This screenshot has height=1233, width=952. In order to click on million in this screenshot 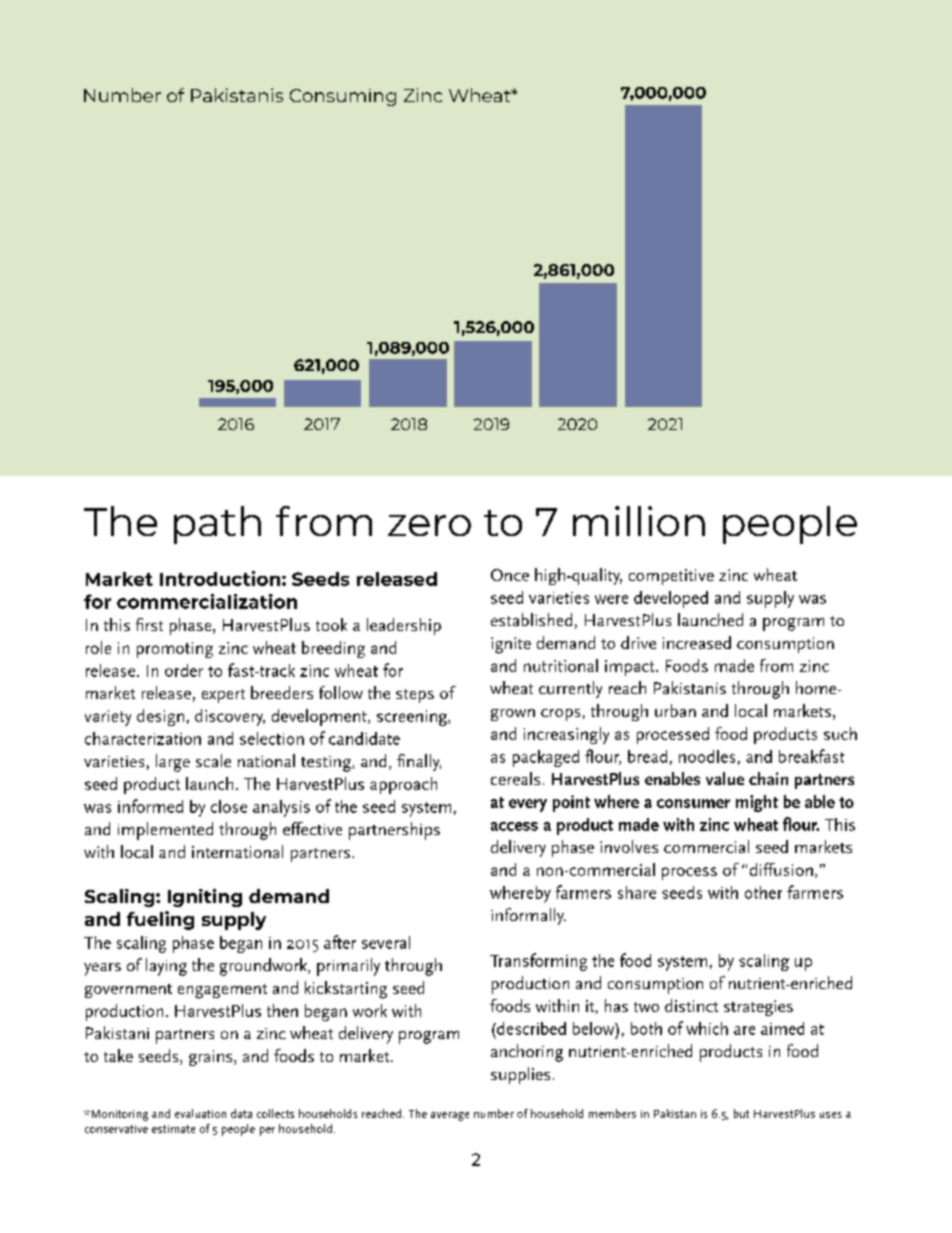, I will do `click(639, 521)`.
